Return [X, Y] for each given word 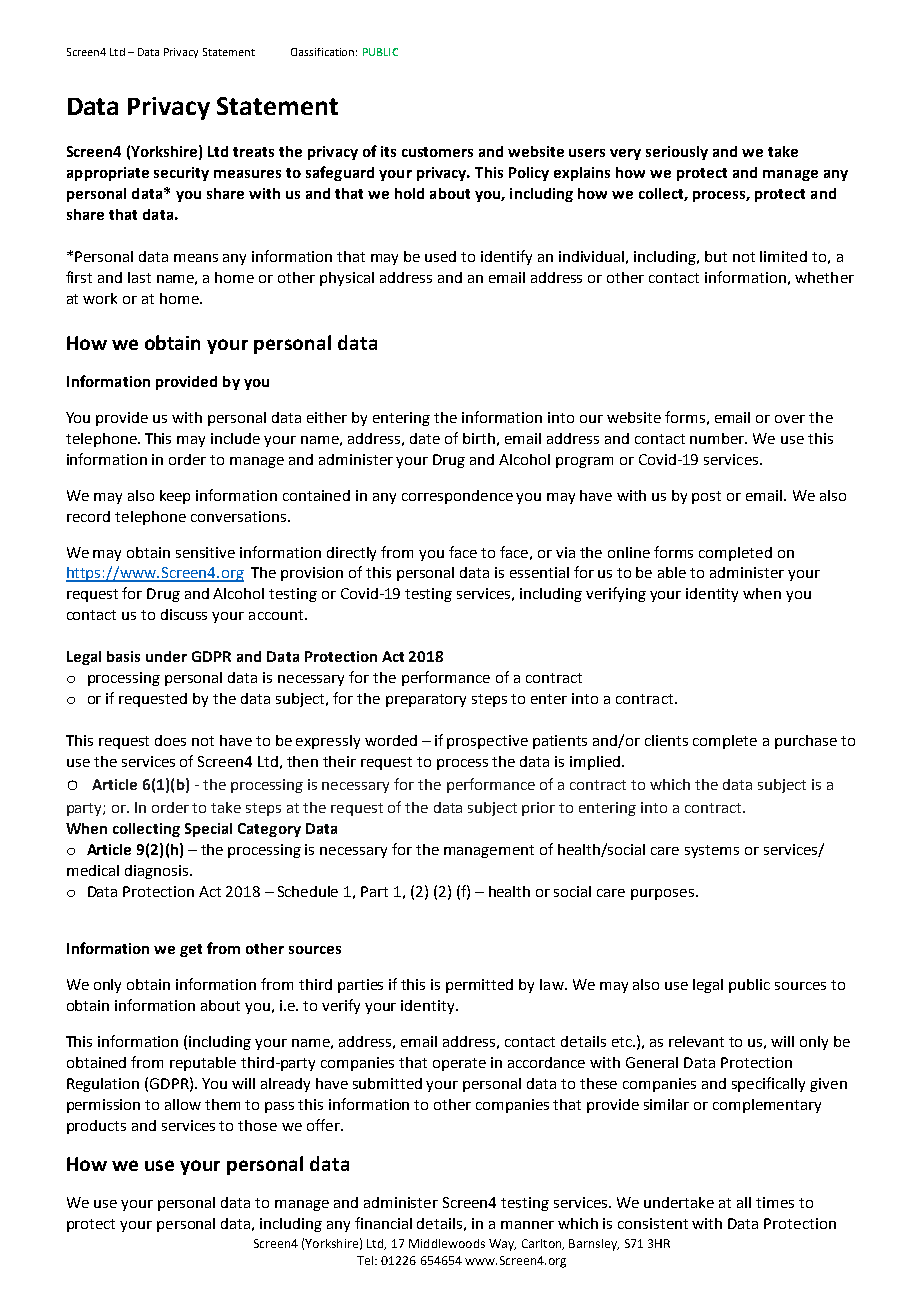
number [718, 438]
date [425, 438]
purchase [806, 742]
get [191, 950]
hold [409, 193]
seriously [677, 153]
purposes [662, 894]
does [170, 740]
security [181, 174]
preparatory [426, 700]
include [235, 438]
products [96, 1127]
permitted [479, 986]
